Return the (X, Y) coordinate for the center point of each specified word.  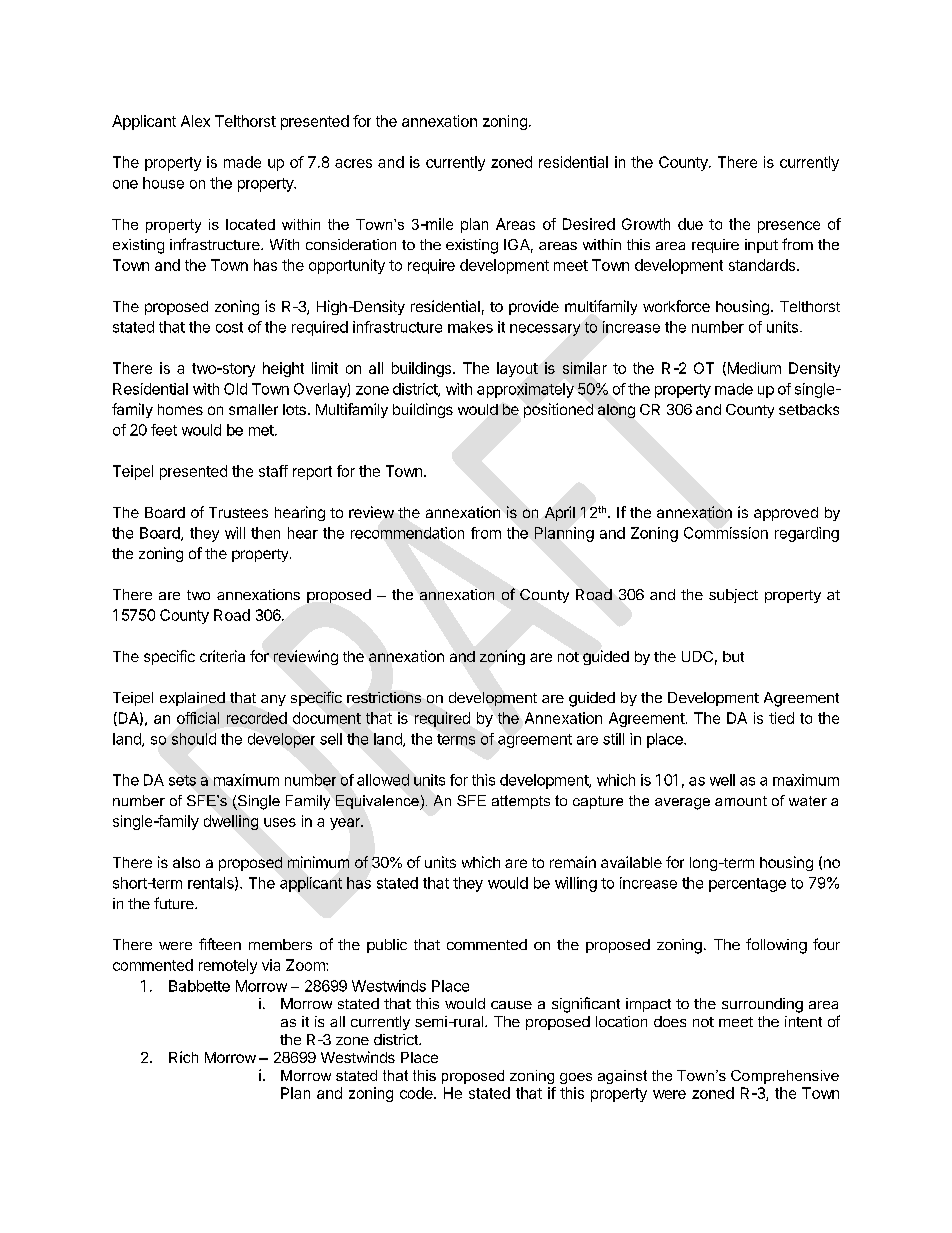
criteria (222, 656)
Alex (195, 121)
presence (789, 227)
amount (741, 801)
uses (280, 822)
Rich (183, 1057)
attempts (521, 802)
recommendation (407, 533)
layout (517, 369)
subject (733, 596)
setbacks (809, 409)
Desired (589, 224)
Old (235, 389)
